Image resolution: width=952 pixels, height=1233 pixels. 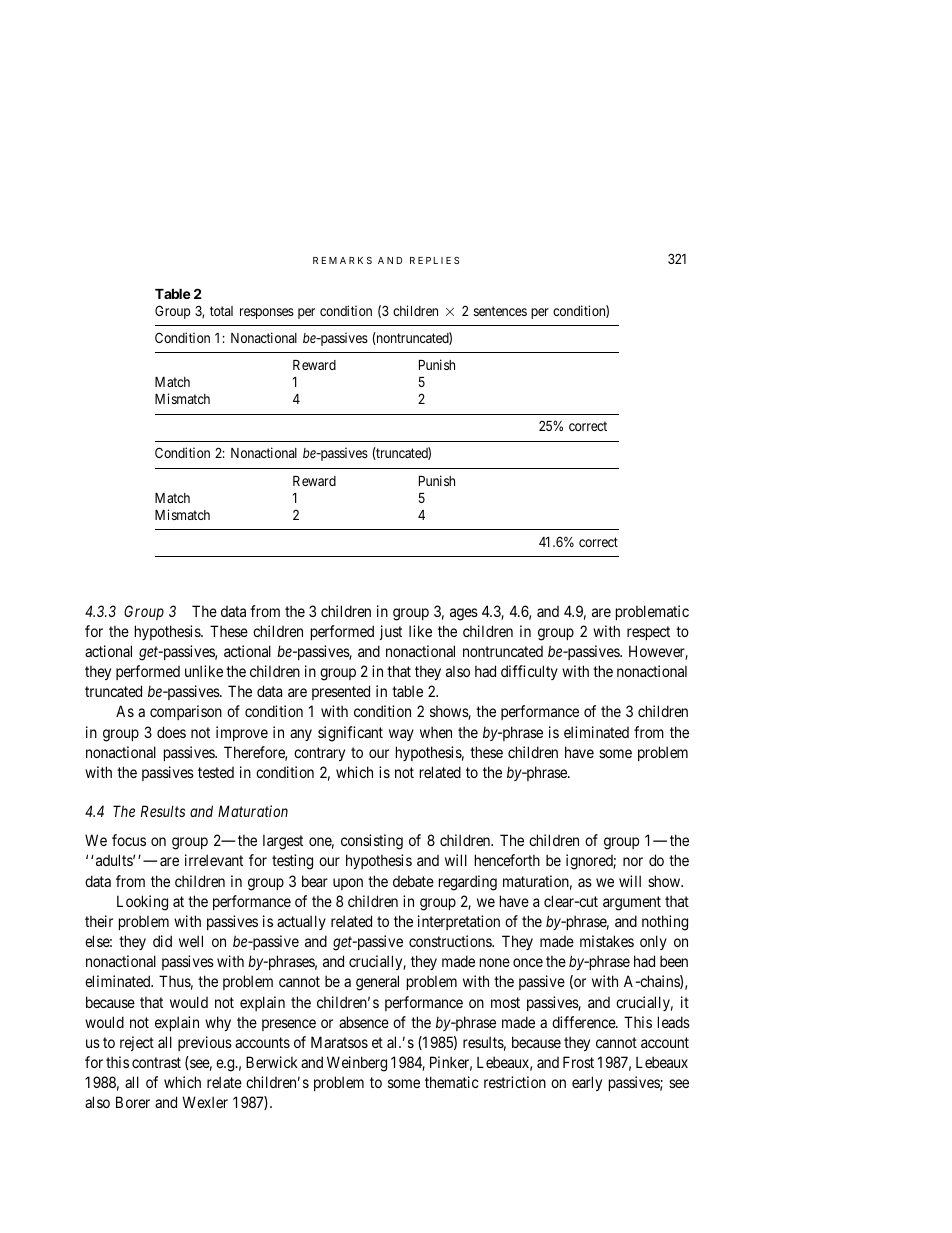 What do you see at coordinates (357, 1064) in the screenshot?
I see `Weinberg` at bounding box center [357, 1064].
